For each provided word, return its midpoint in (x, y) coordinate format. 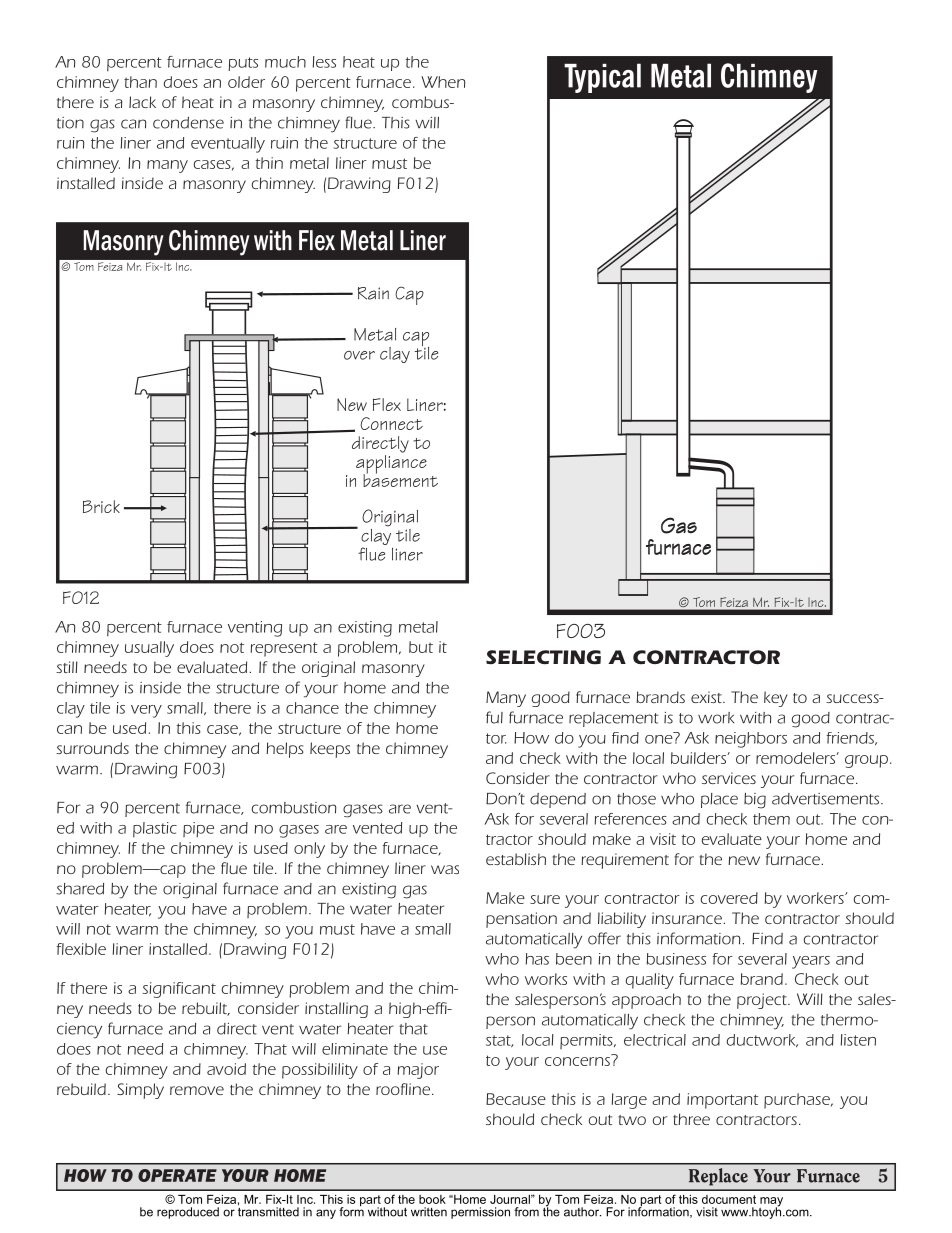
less (324, 62)
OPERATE (177, 1175)
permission (480, 1213)
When (443, 82)
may (771, 1203)
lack (142, 102)
